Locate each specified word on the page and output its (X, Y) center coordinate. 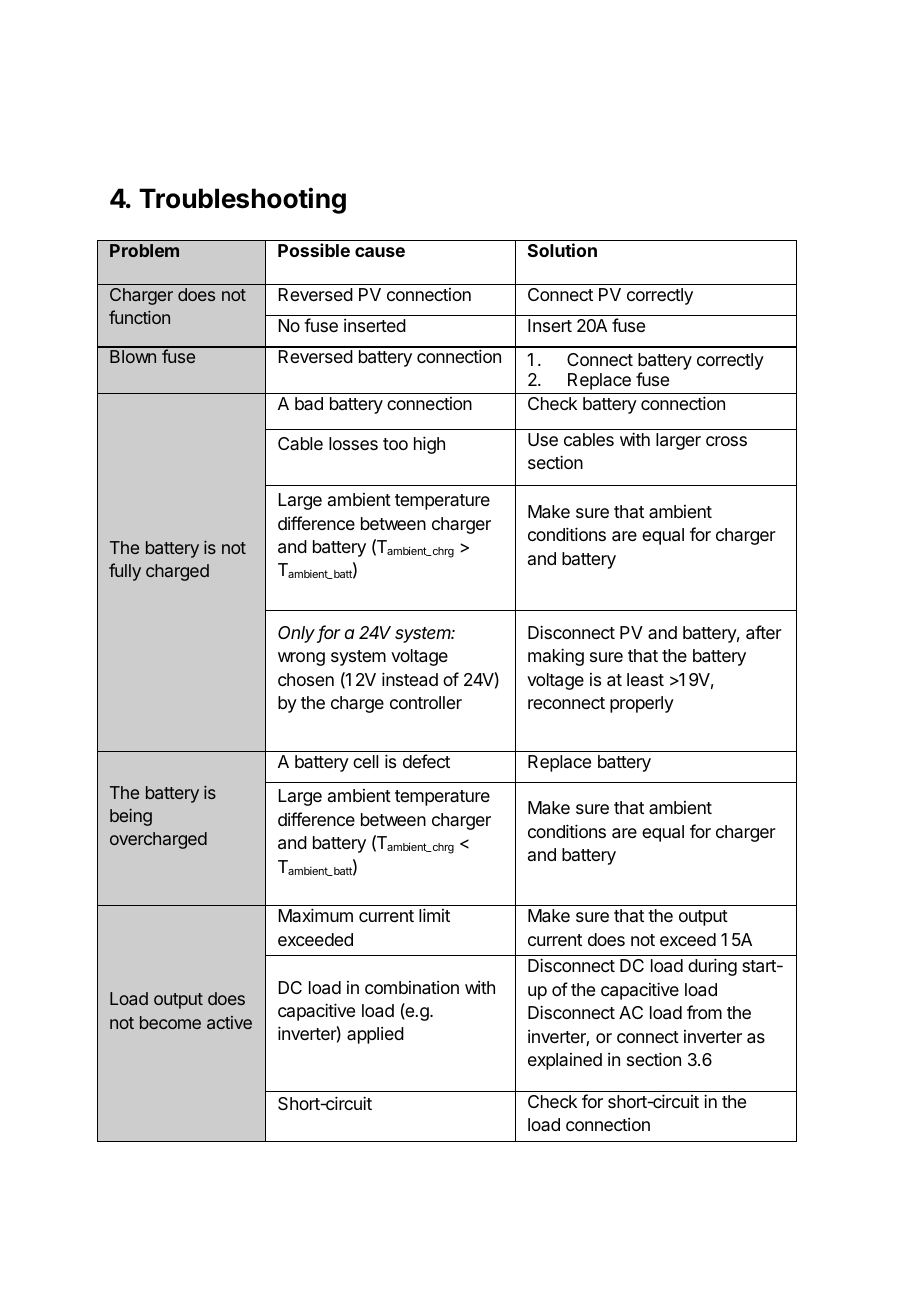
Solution (562, 250)
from (704, 1012)
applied (375, 1035)
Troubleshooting (242, 200)
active (229, 1022)
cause (380, 252)
